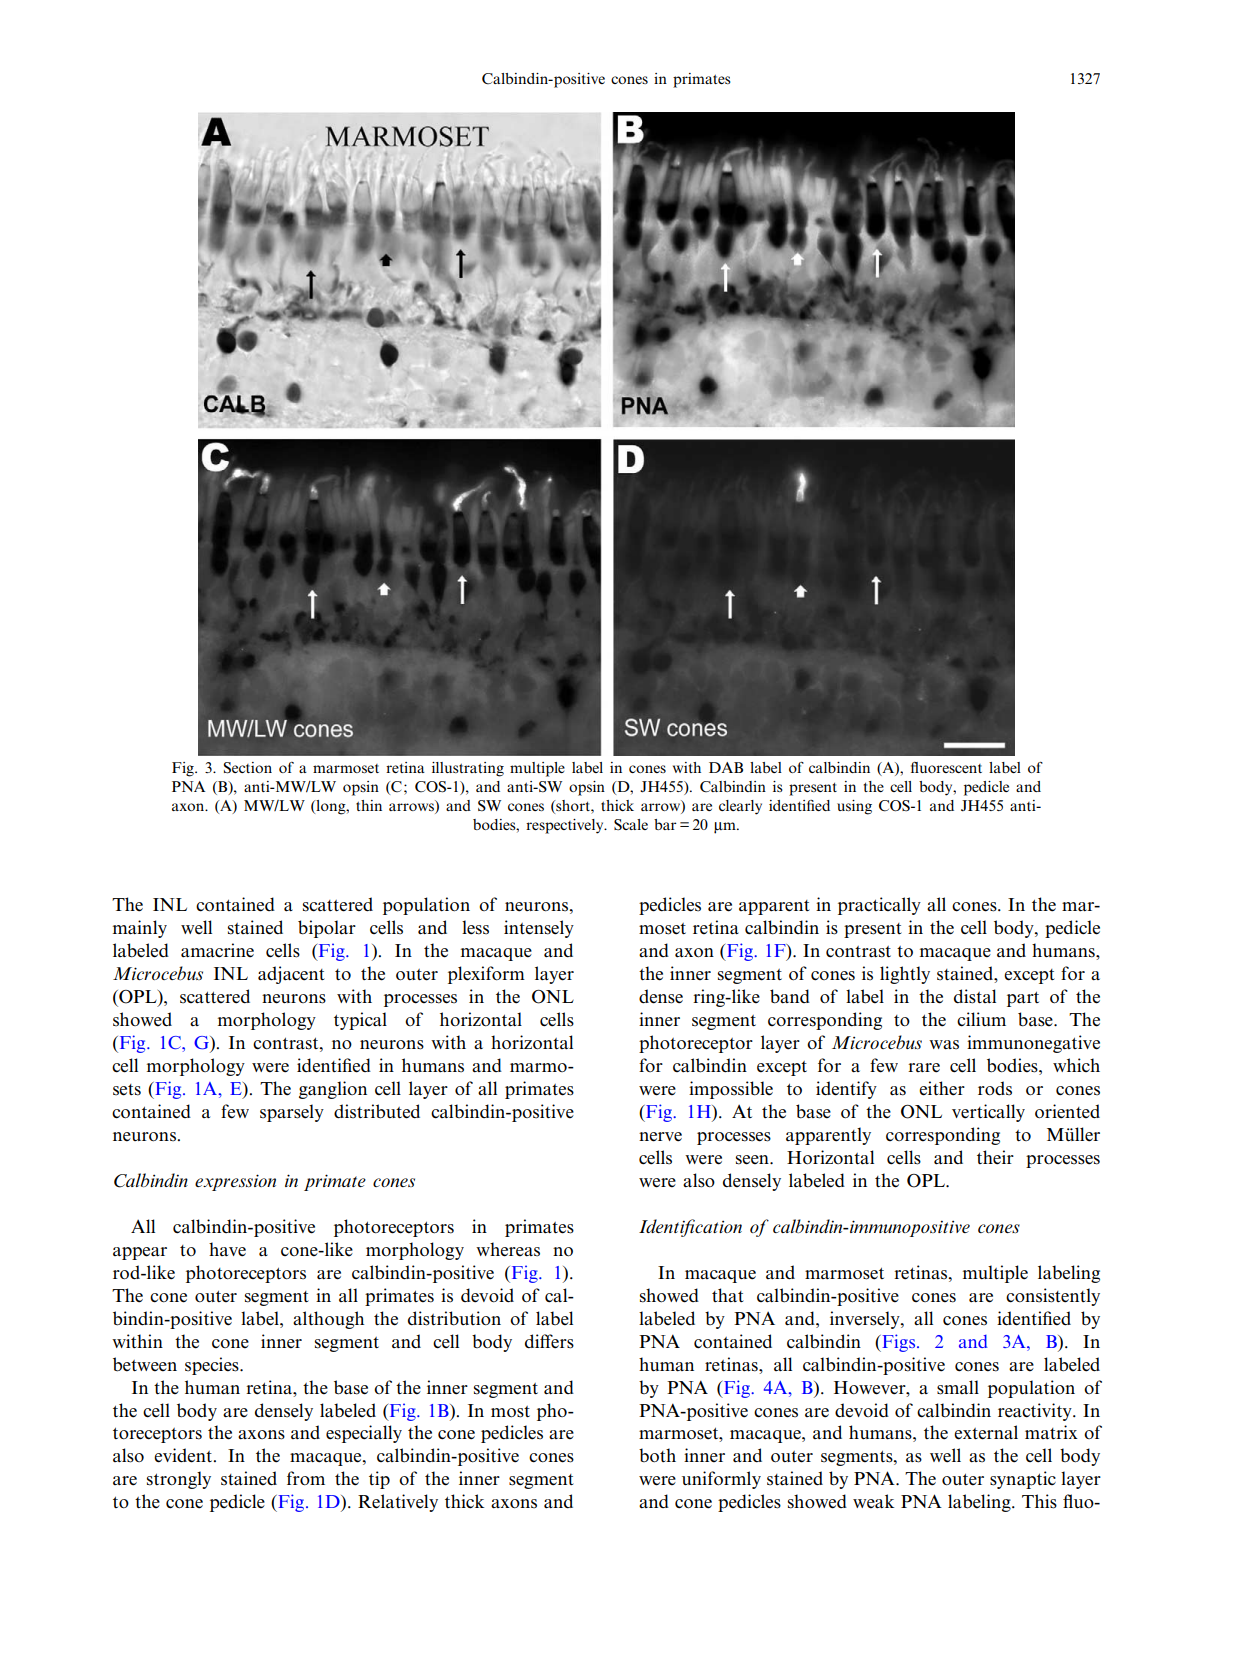  What do you see at coordinates (854, 807) in the screenshot?
I see `using` at bounding box center [854, 807].
